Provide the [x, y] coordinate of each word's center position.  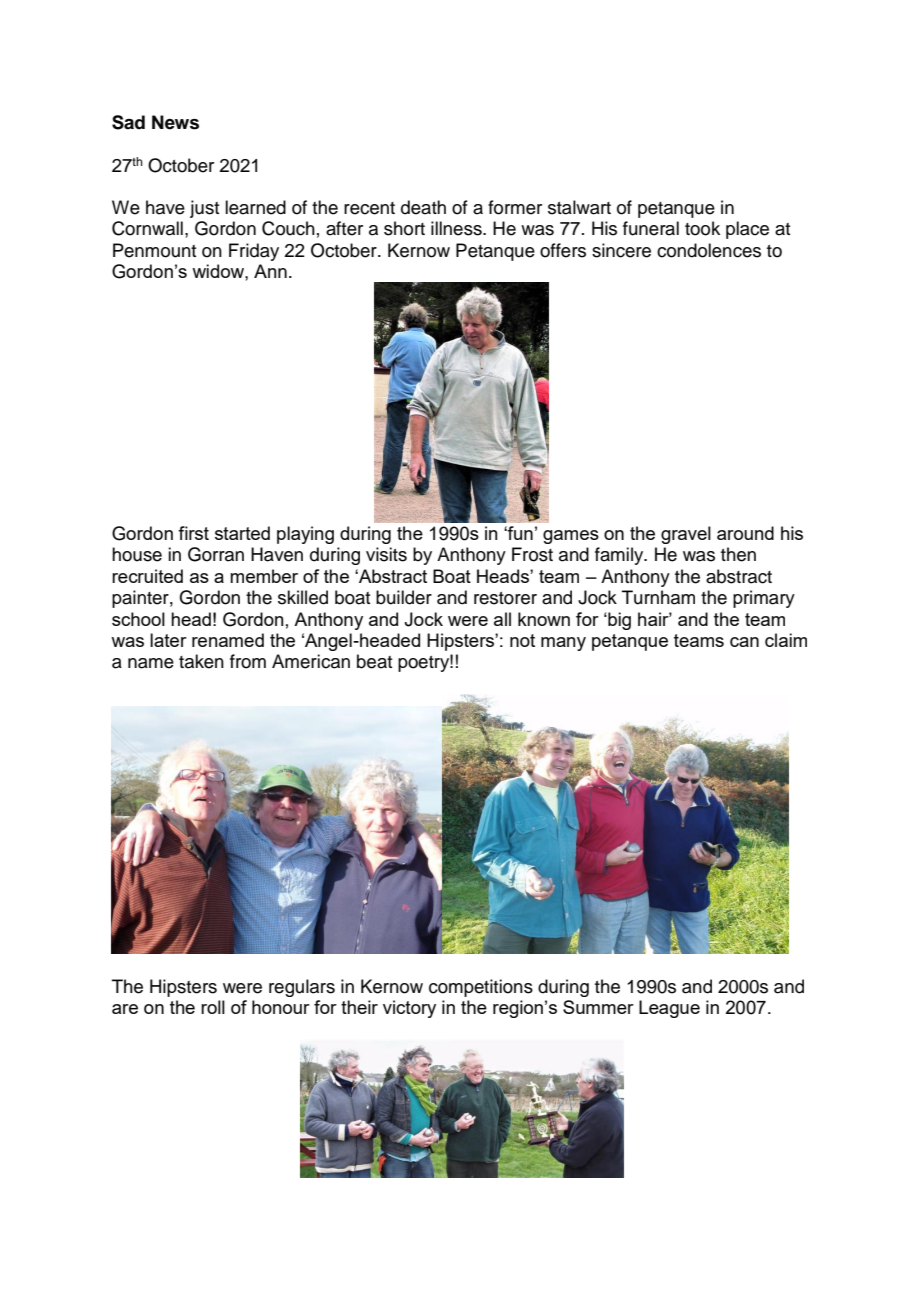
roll [213, 1007]
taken [201, 661]
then [738, 554]
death [423, 207]
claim [786, 640]
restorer [505, 598]
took [702, 228]
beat [374, 661]
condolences [709, 250]
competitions [481, 988]
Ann [270, 271]
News [175, 122]
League [669, 1009]
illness [457, 228]
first [193, 533]
